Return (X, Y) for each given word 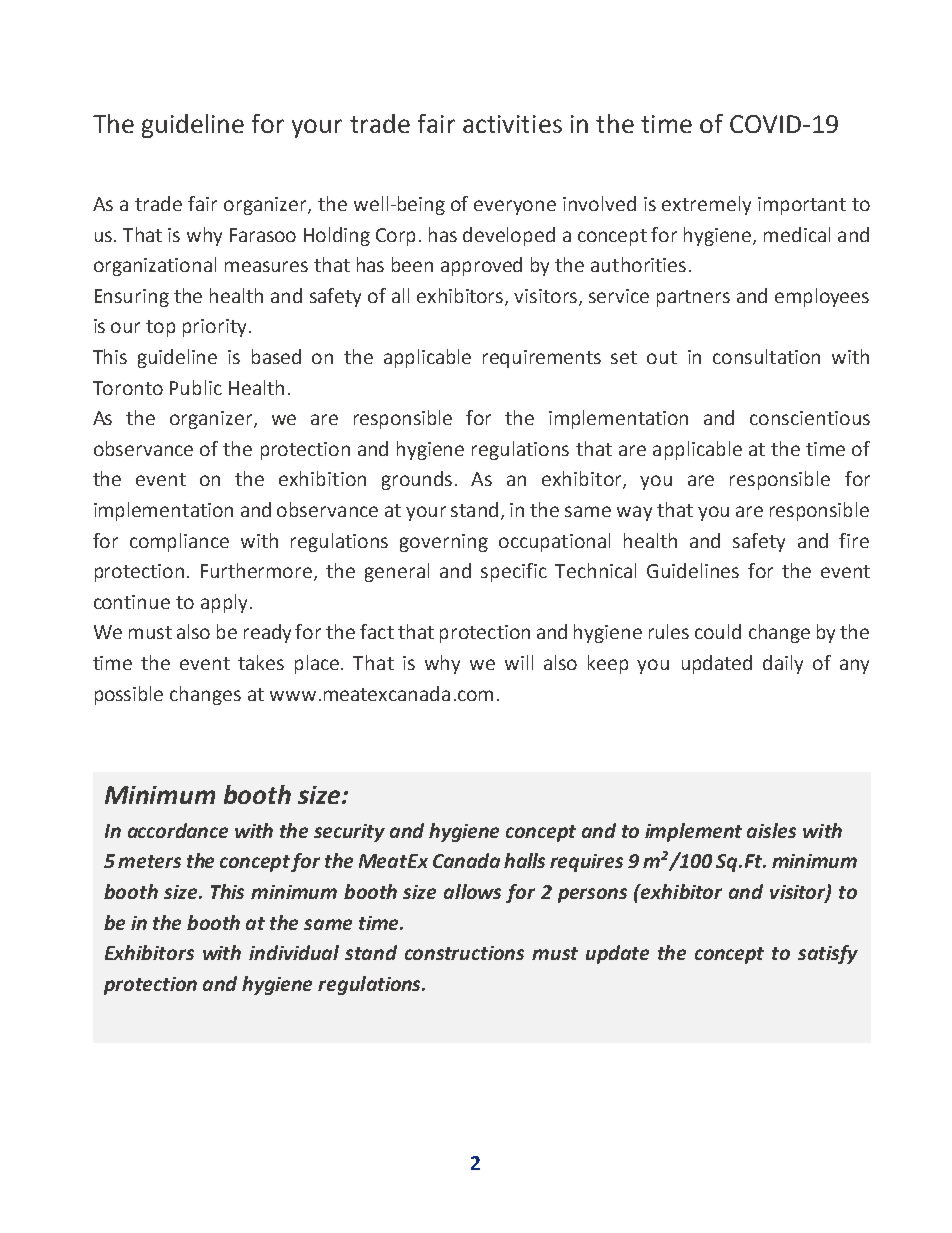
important (802, 206)
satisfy (828, 954)
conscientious (810, 418)
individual (294, 952)
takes (261, 662)
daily (783, 664)
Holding (337, 236)
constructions (464, 953)
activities (512, 124)
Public (196, 387)
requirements (542, 359)
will (519, 662)
